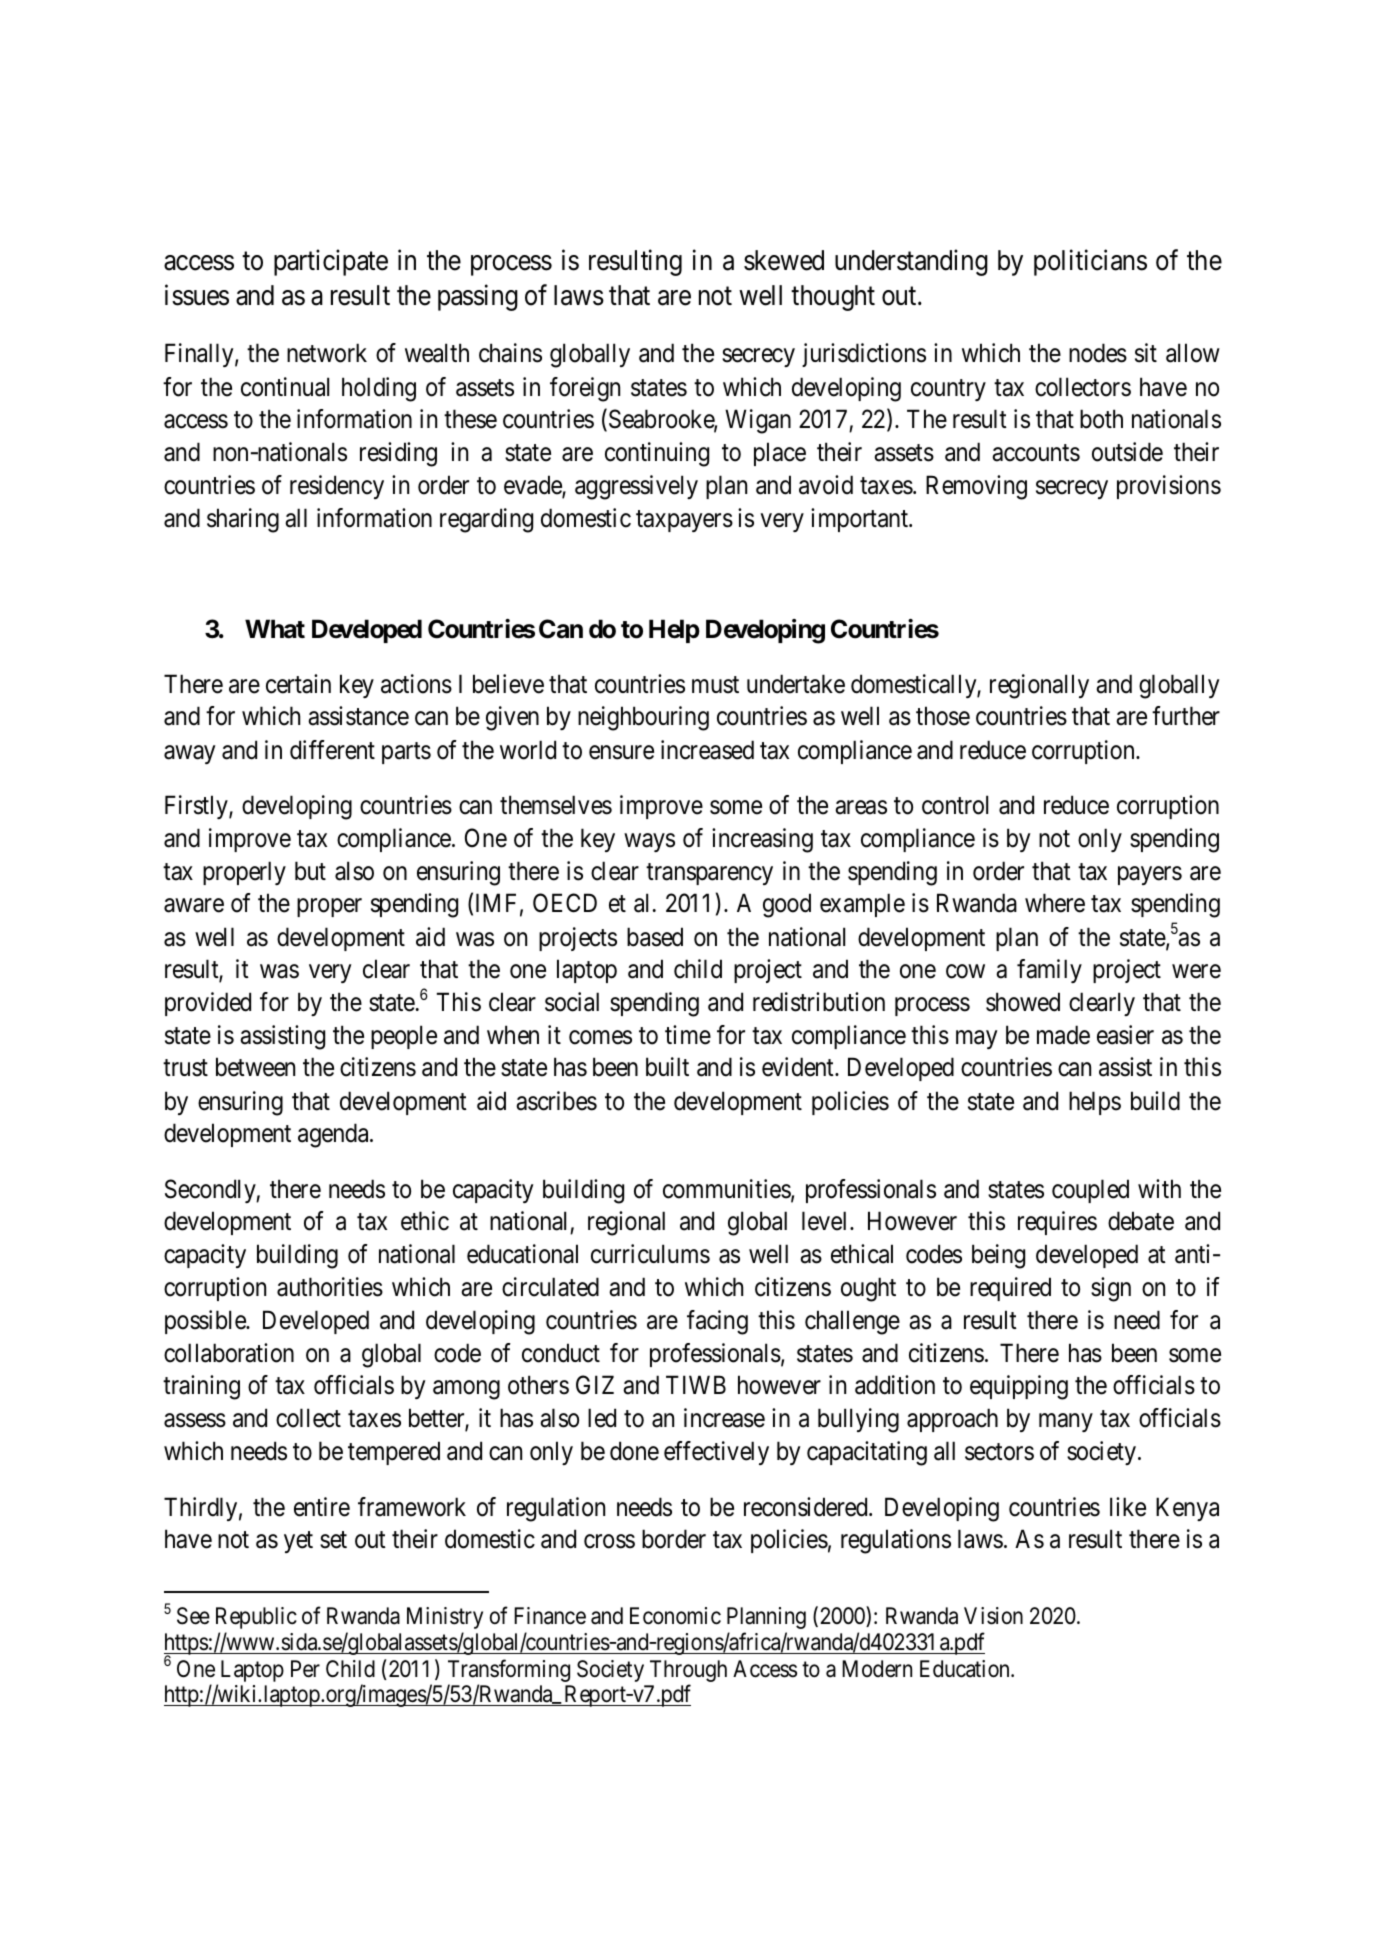  I want to click on sign, so click(1111, 1289).
